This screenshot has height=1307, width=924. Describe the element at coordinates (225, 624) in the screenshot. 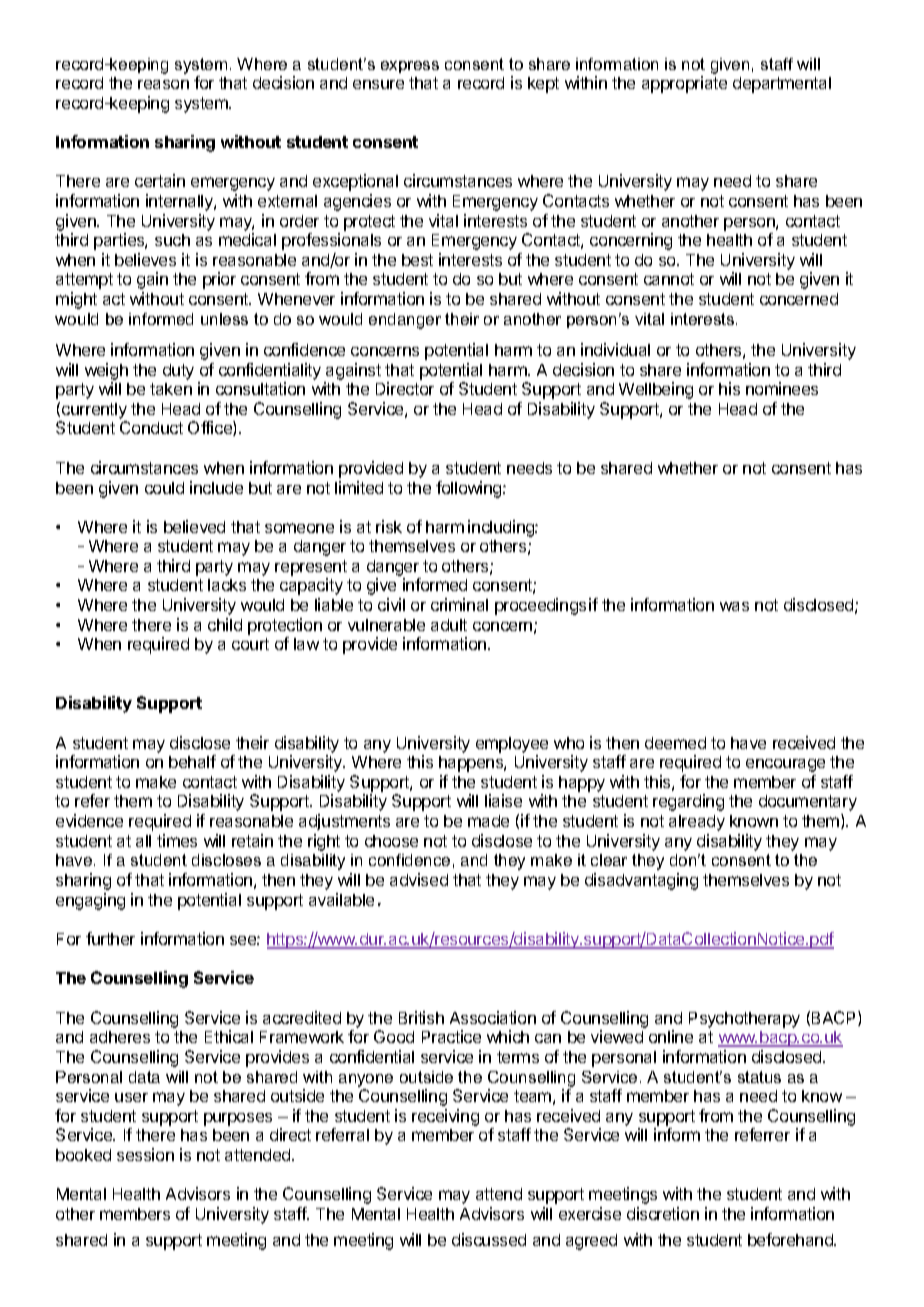

I see `child` at that location.
